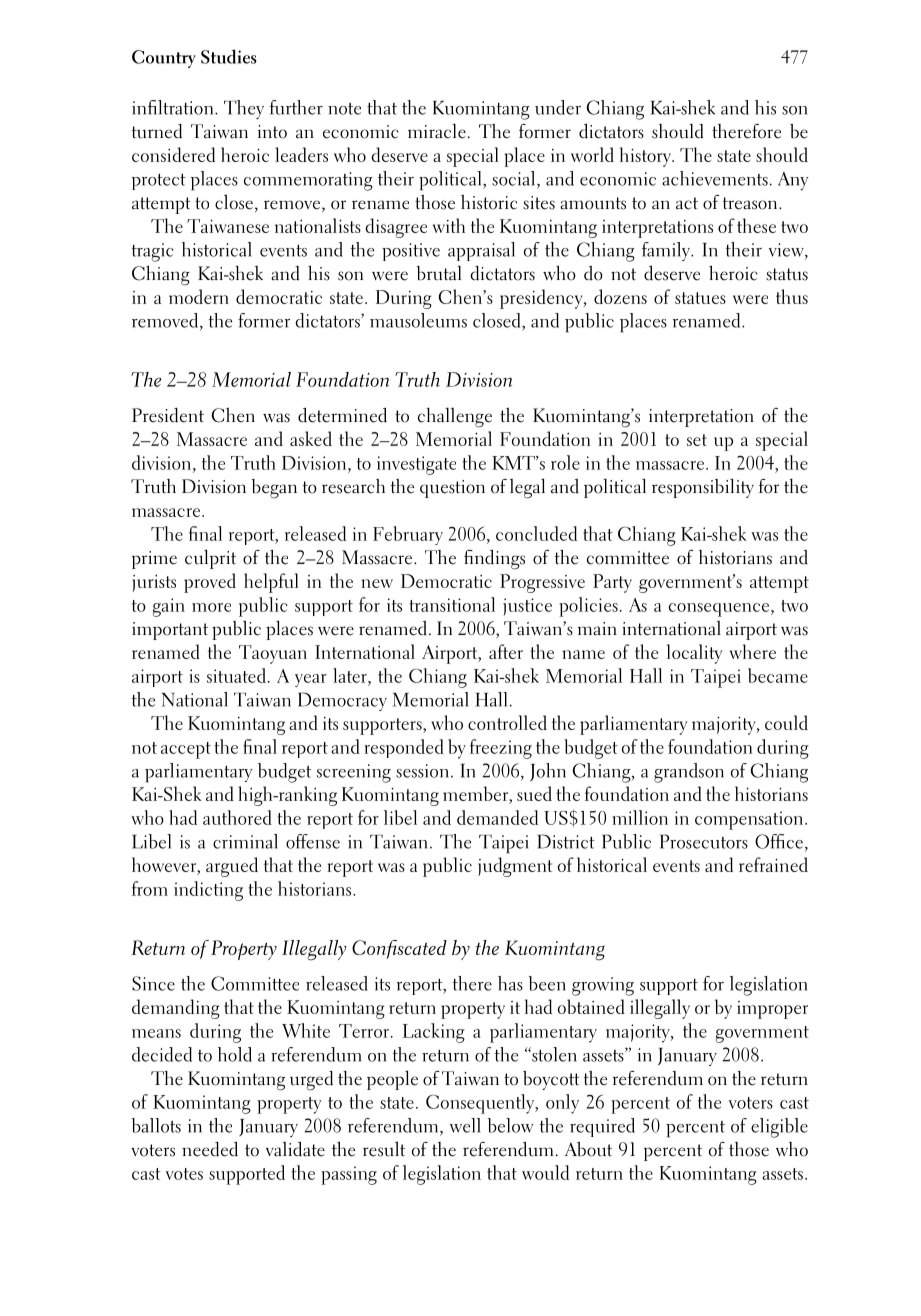 The width and height of the image is (921, 1316). Describe the element at coordinates (715, 178) in the image. I see `achievements` at that location.
